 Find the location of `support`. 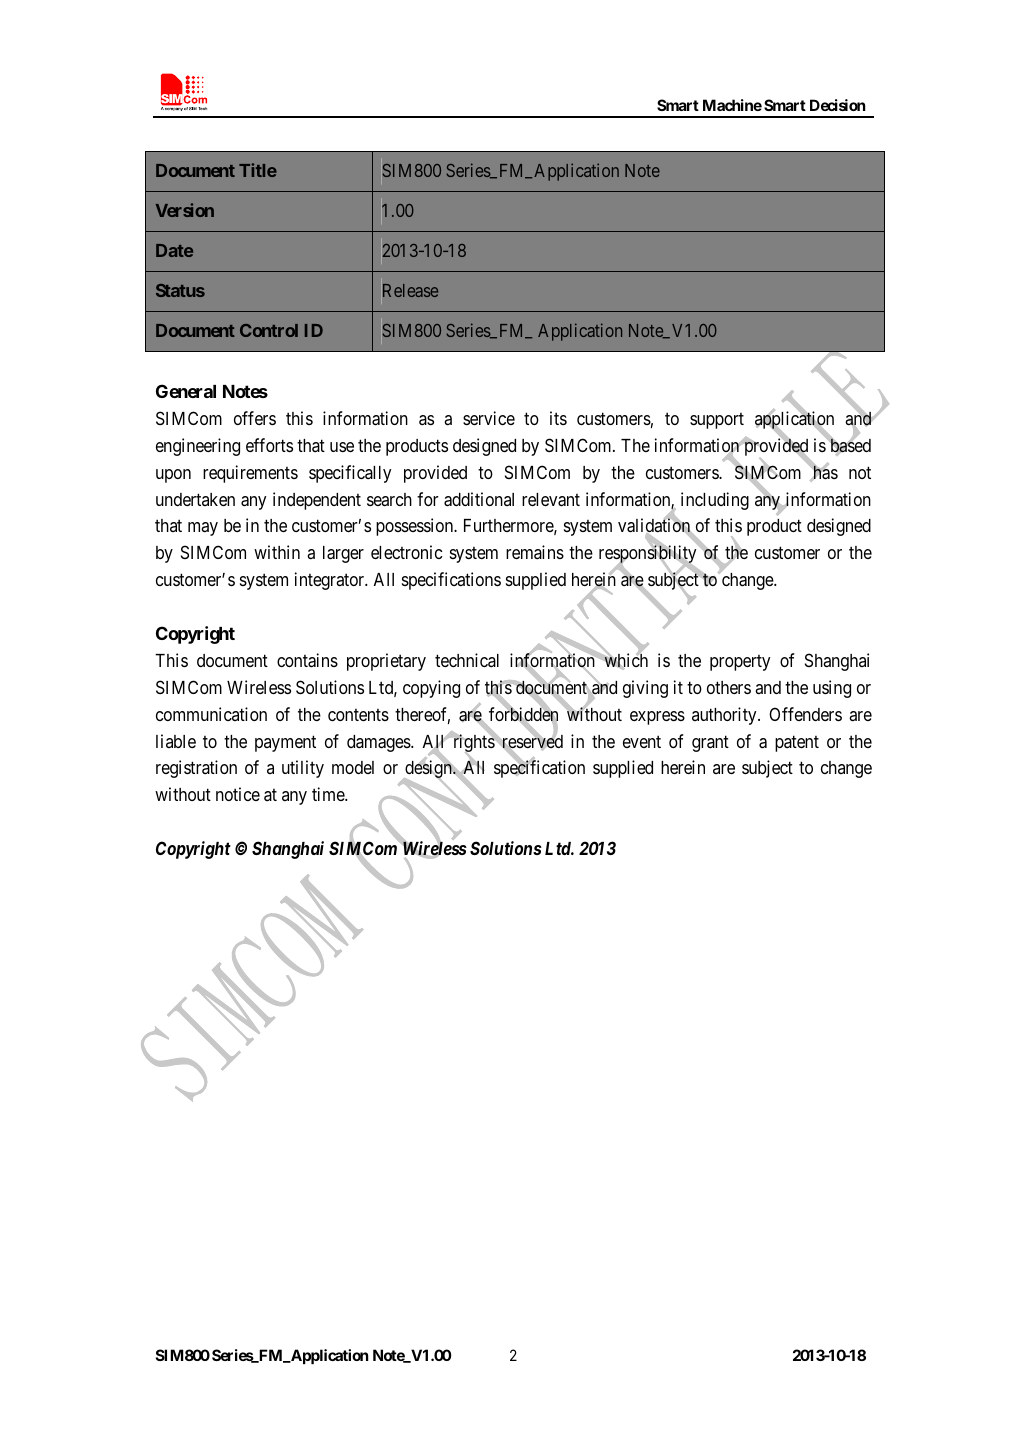

support is located at coordinates (717, 421).
